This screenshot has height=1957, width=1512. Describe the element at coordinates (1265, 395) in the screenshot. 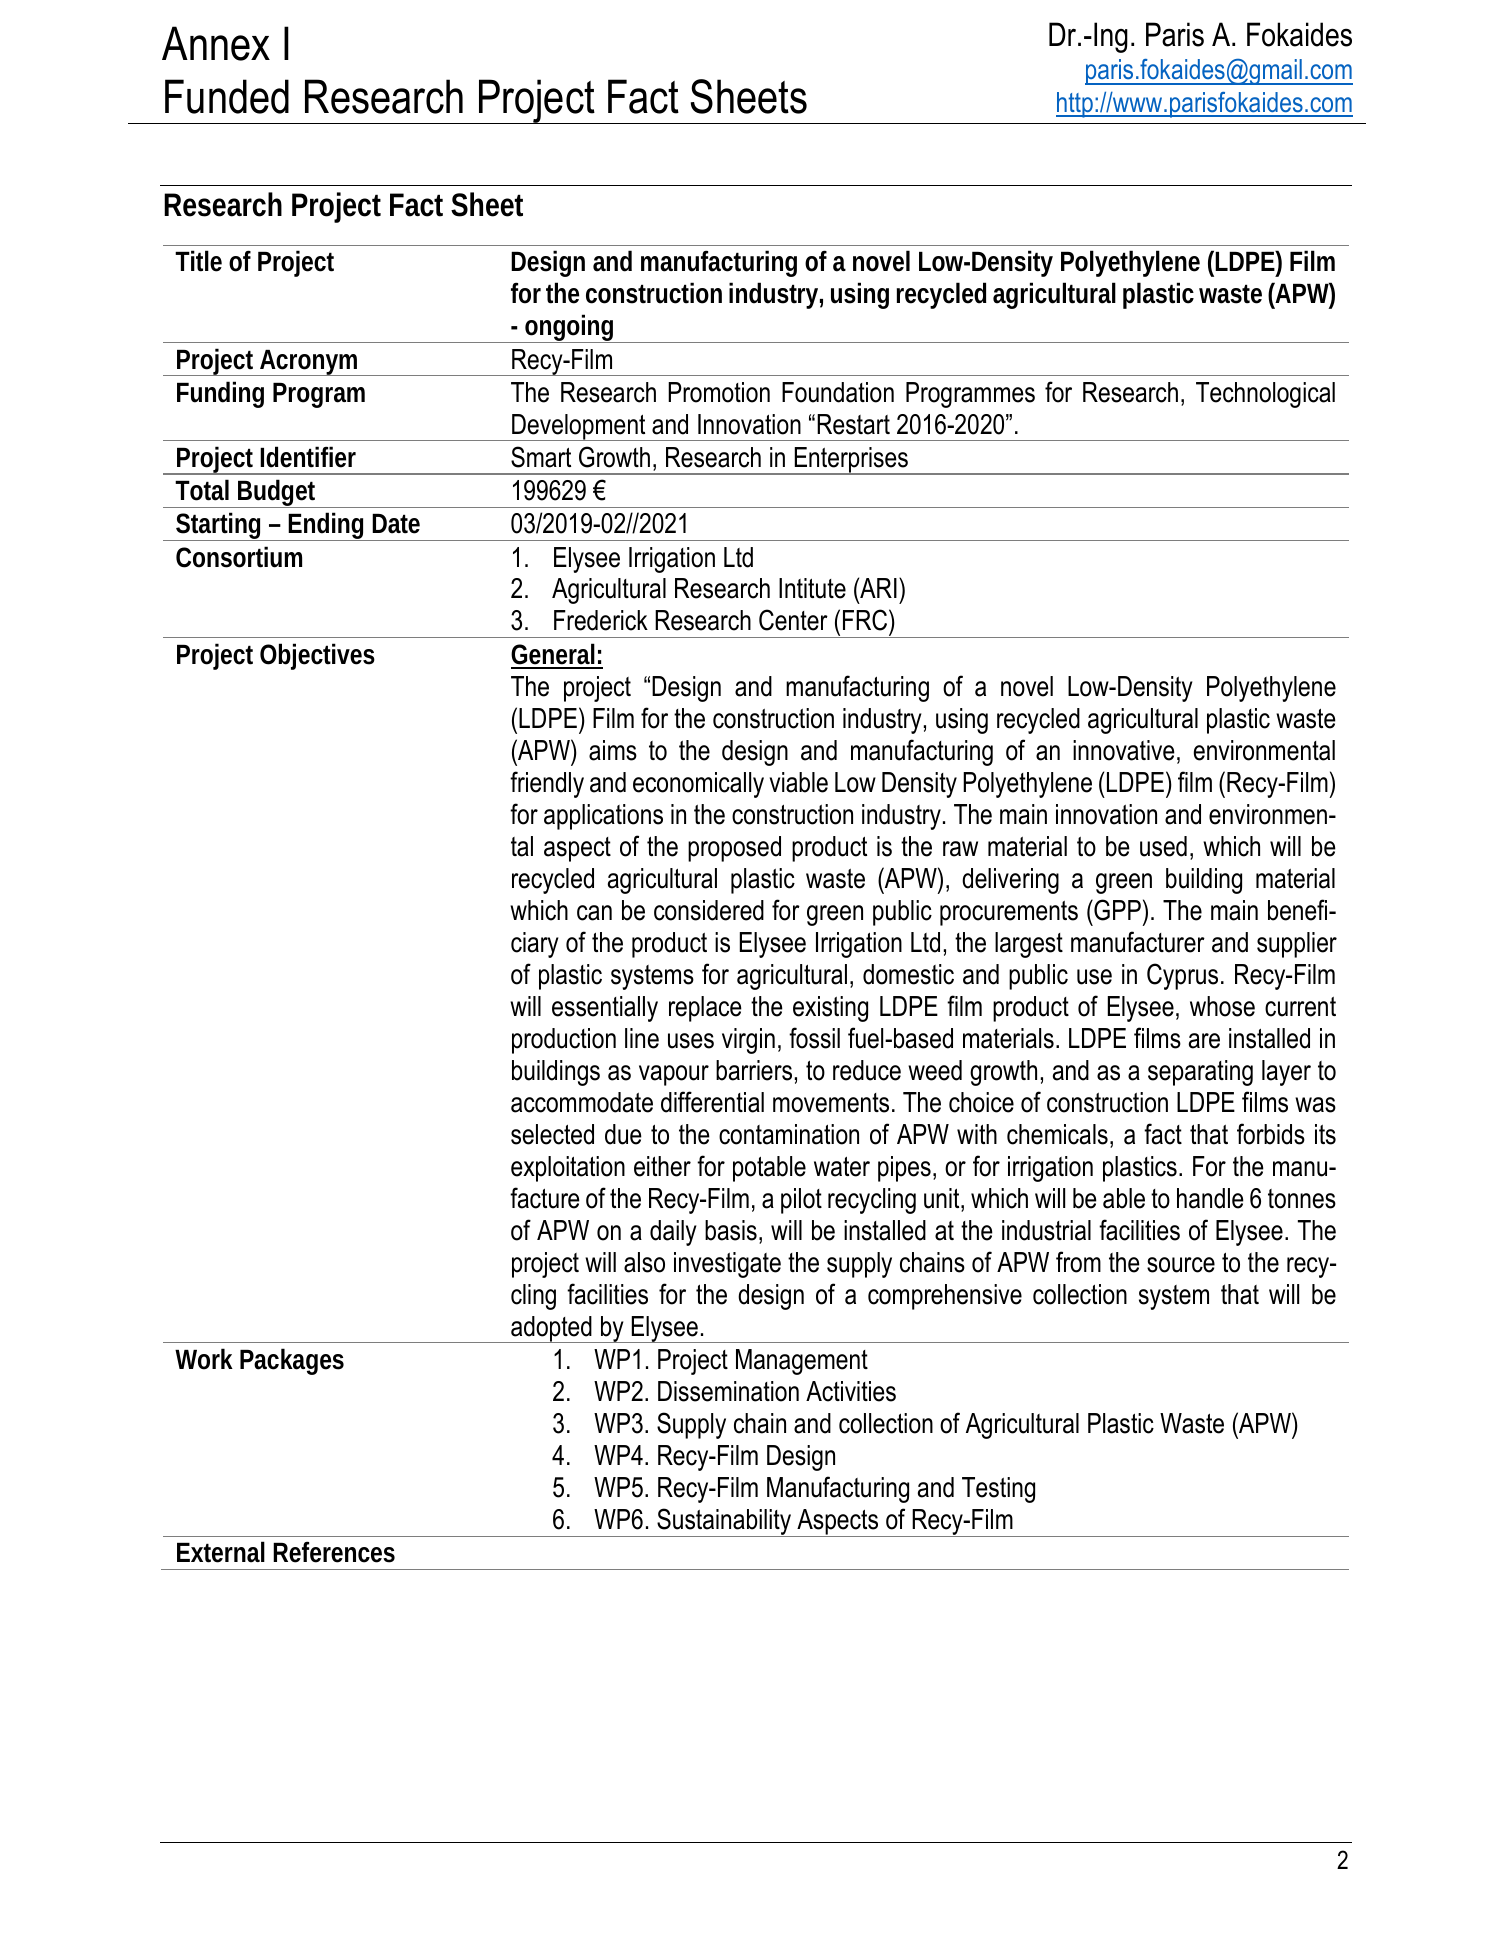

I see `Technological` at that location.
